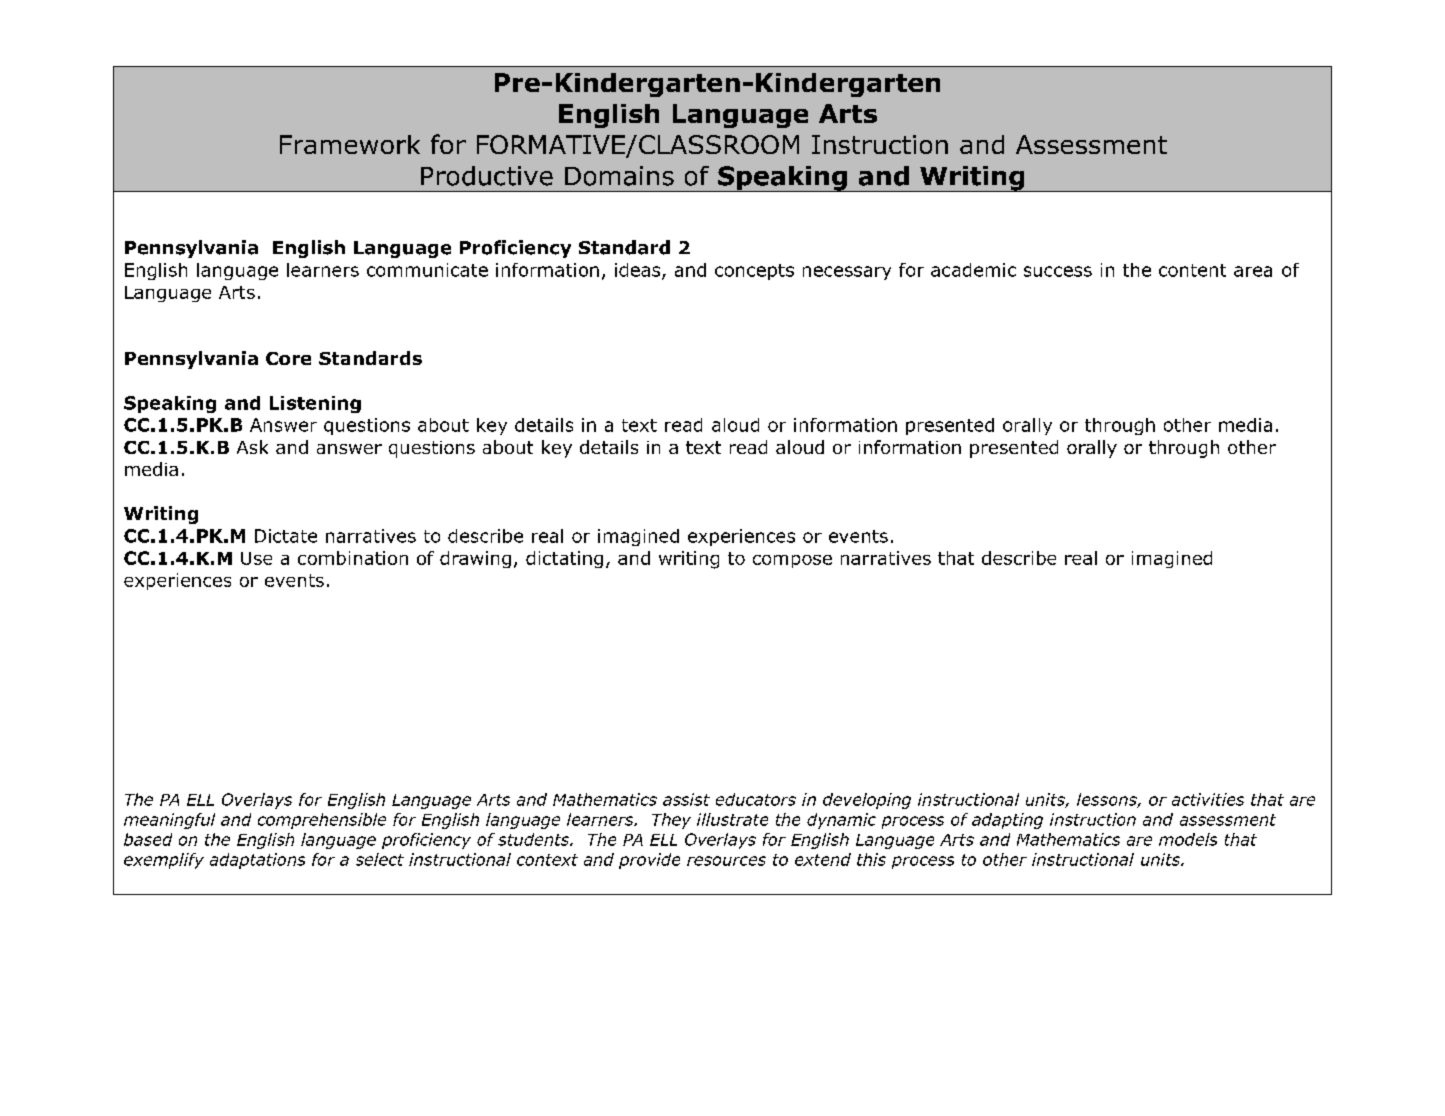 Image resolution: width=1445 pixels, height=1116 pixels. Describe the element at coordinates (1192, 270) in the page. I see `content` at that location.
